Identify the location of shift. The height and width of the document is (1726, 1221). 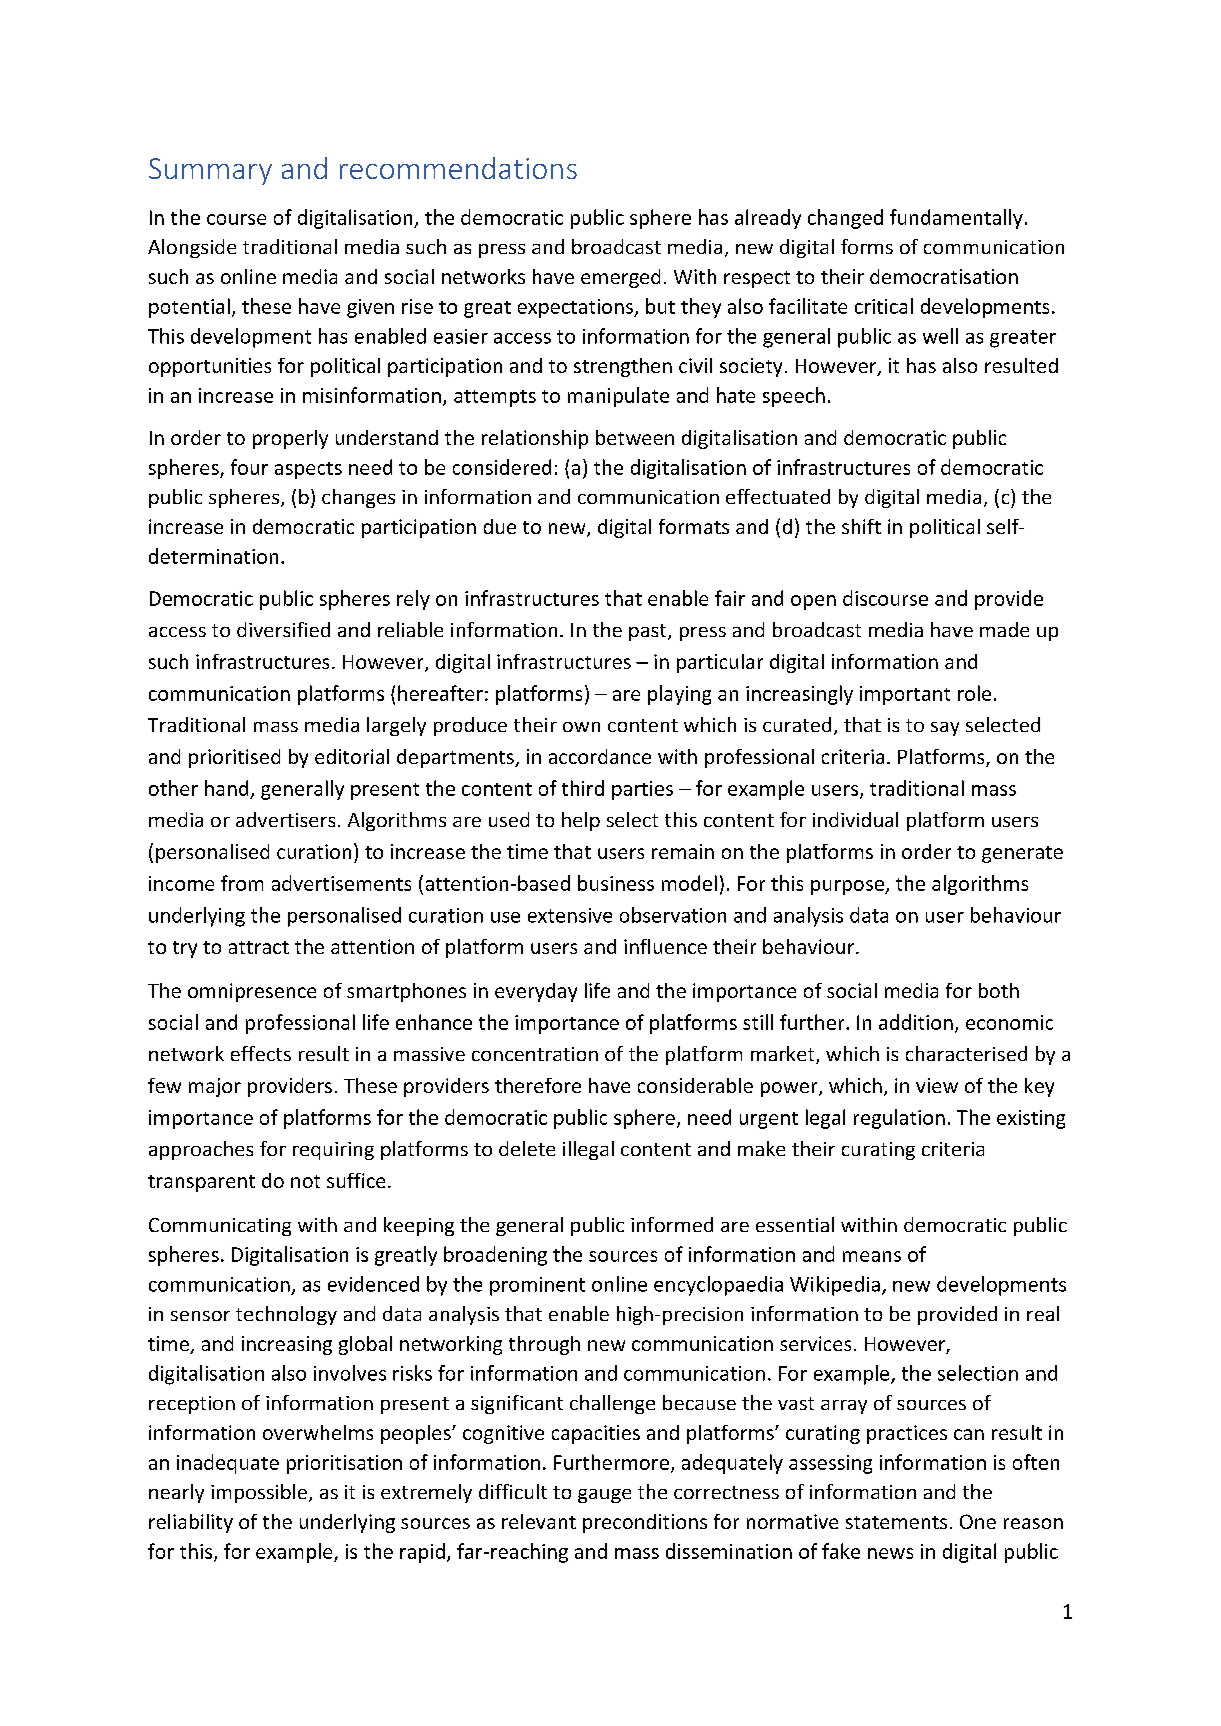
(861, 526).
